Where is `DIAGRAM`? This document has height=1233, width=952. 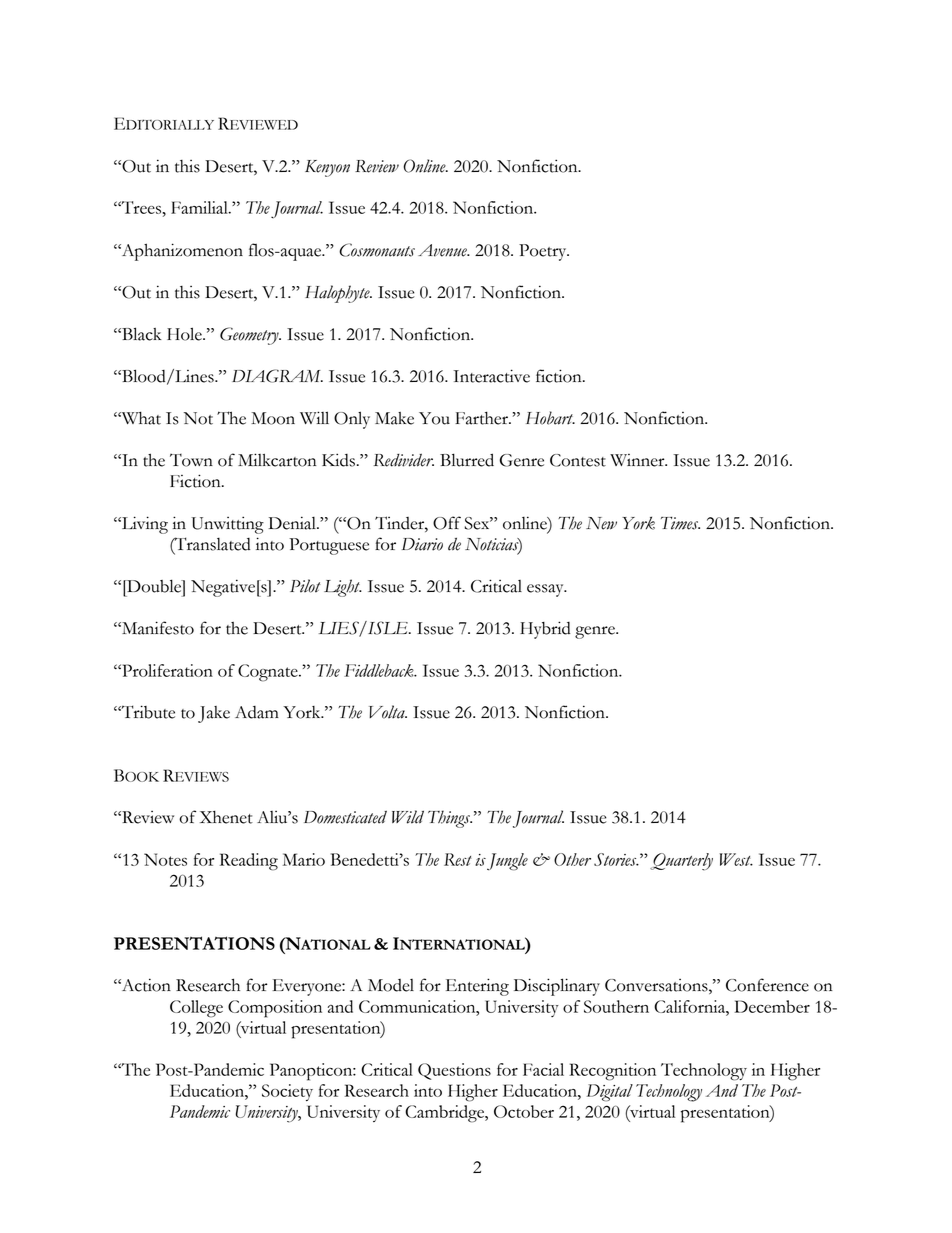
DIAGRAM is located at coordinates (277, 376).
